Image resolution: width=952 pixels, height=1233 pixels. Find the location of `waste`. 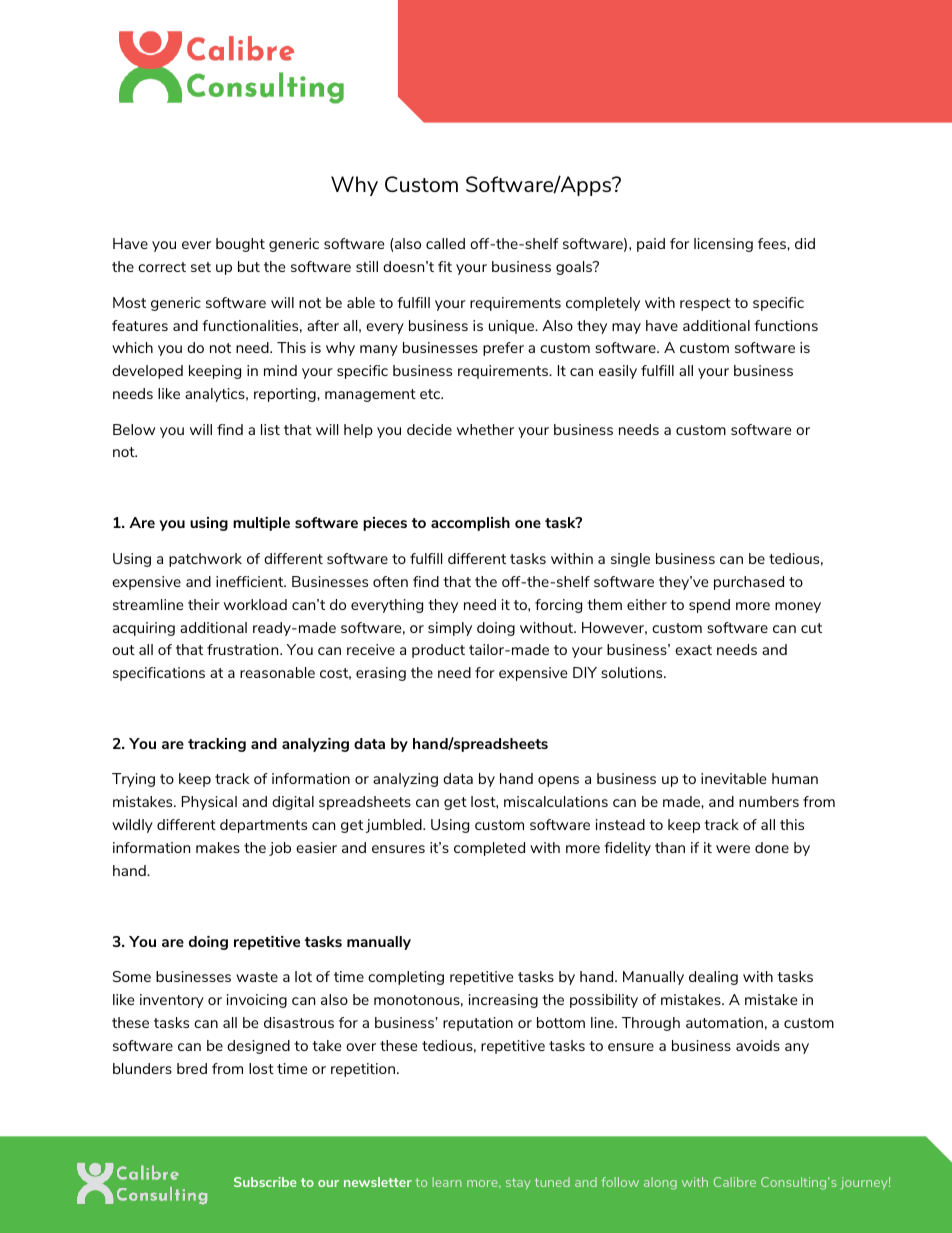

waste is located at coordinates (257, 977).
